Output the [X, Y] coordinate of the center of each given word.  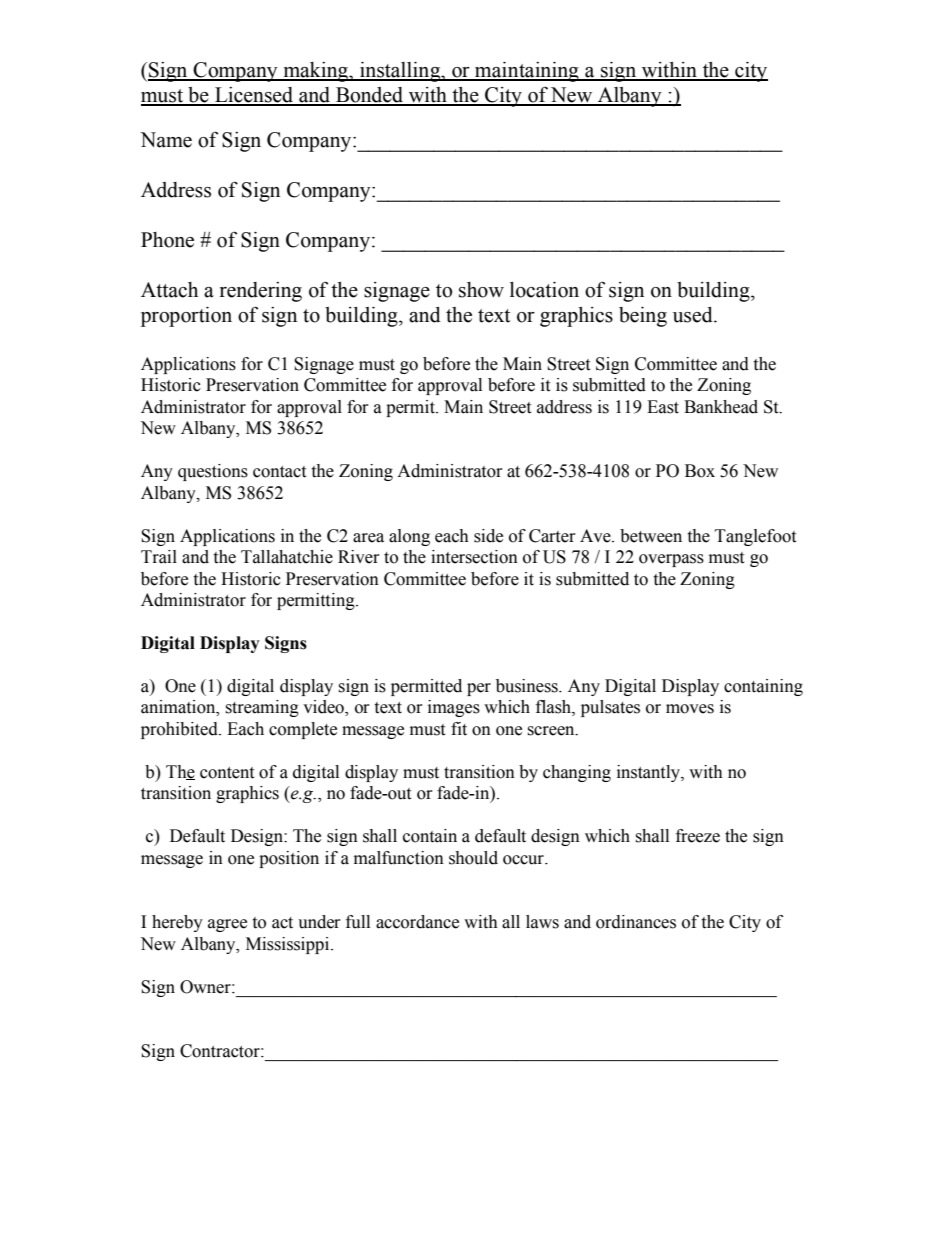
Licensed [254, 96]
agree [227, 925]
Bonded [369, 96]
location [544, 290]
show [481, 290]
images [454, 708]
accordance [417, 922]
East [663, 407]
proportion [186, 317]
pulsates [610, 708]
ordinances [636, 922]
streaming [262, 708]
